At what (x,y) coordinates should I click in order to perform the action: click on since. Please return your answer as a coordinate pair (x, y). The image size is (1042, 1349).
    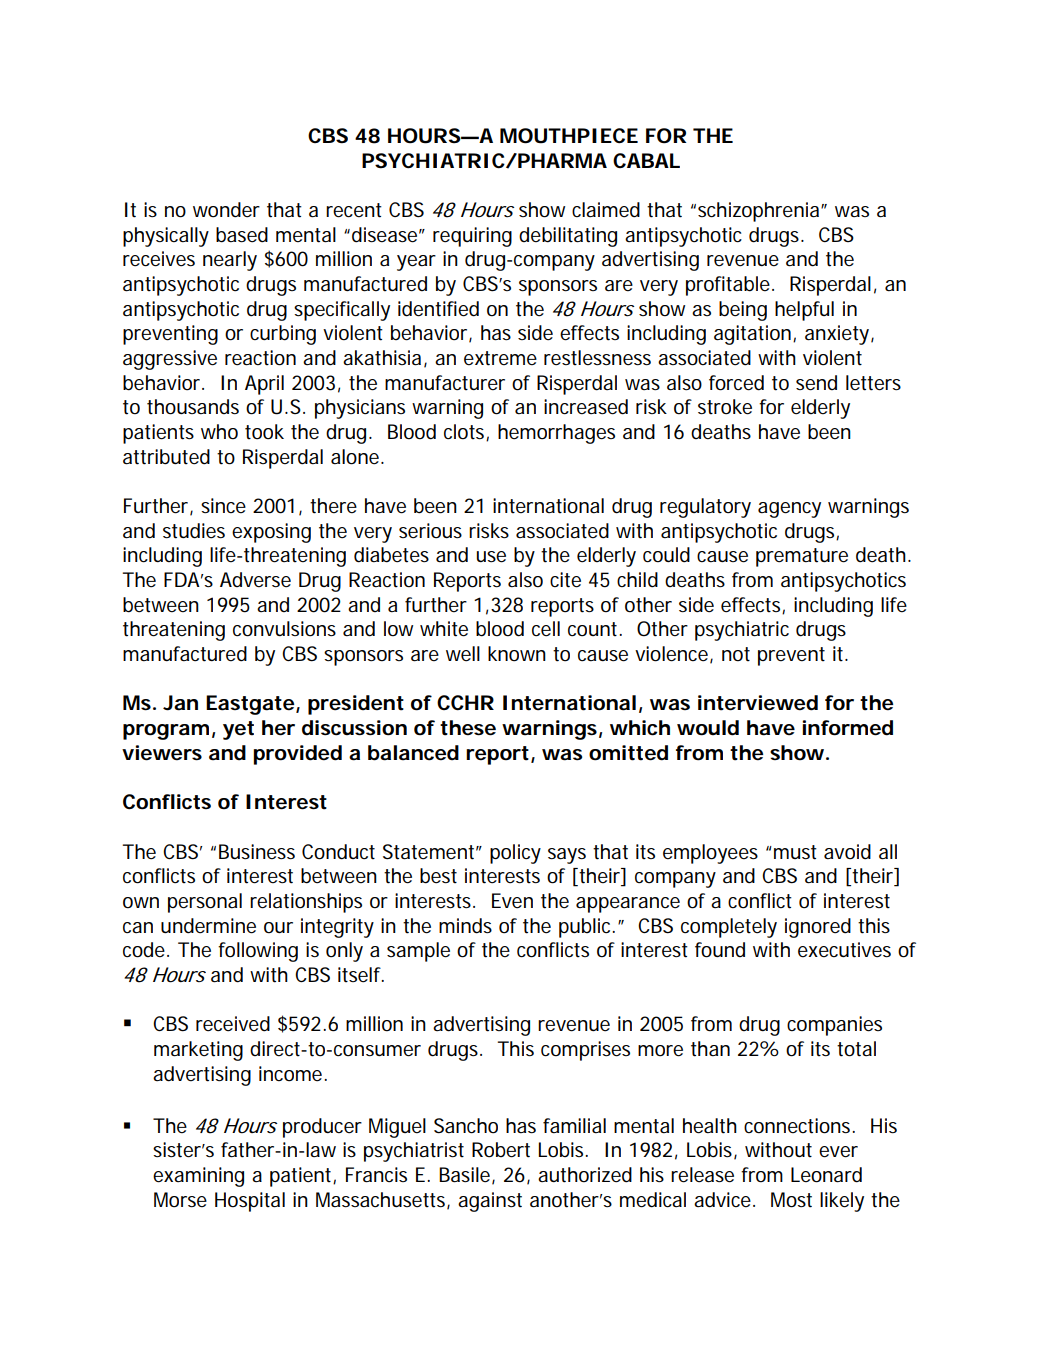
    Looking at the image, I should click on (223, 506).
